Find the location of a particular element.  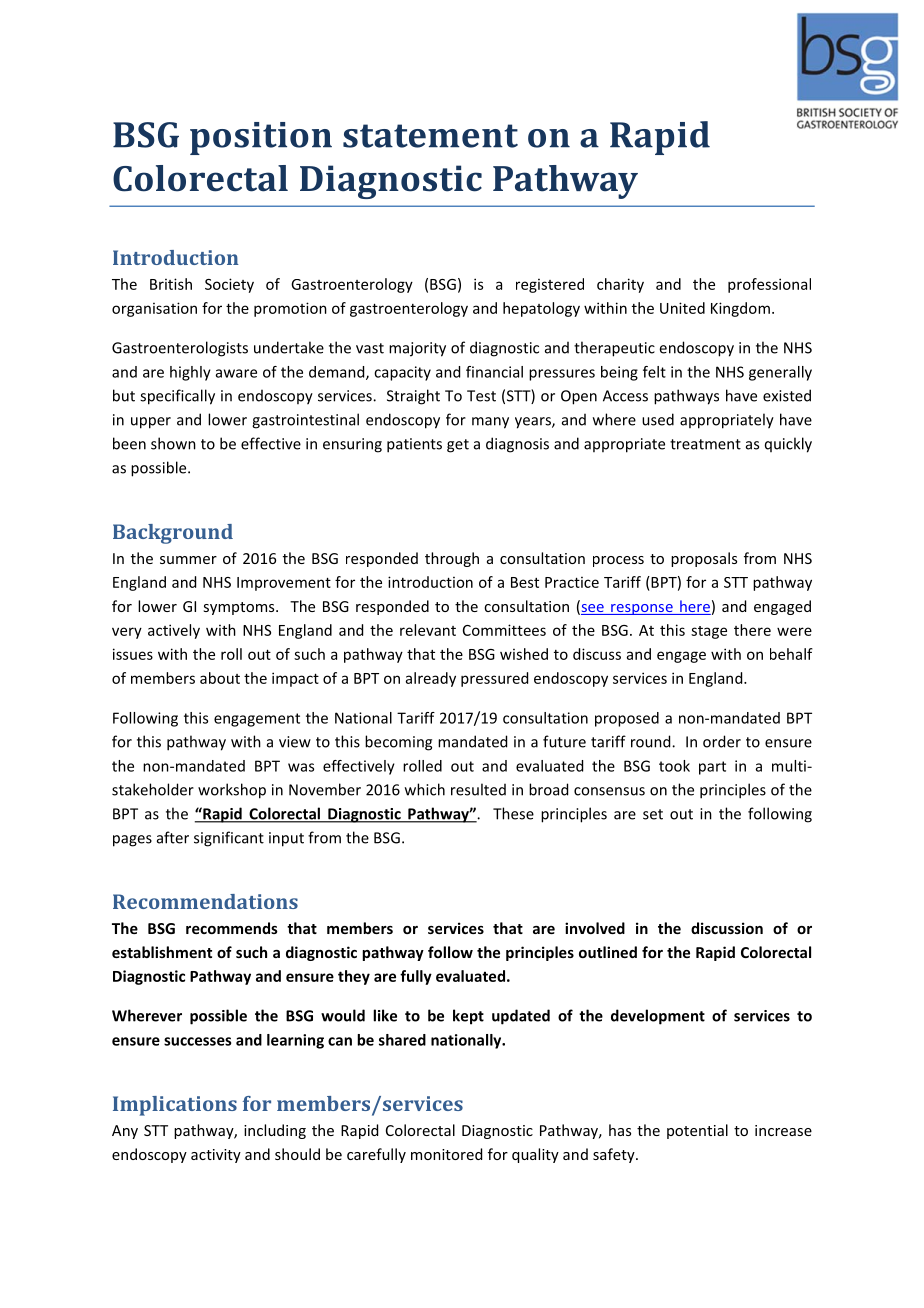

position is located at coordinates (261, 138).
